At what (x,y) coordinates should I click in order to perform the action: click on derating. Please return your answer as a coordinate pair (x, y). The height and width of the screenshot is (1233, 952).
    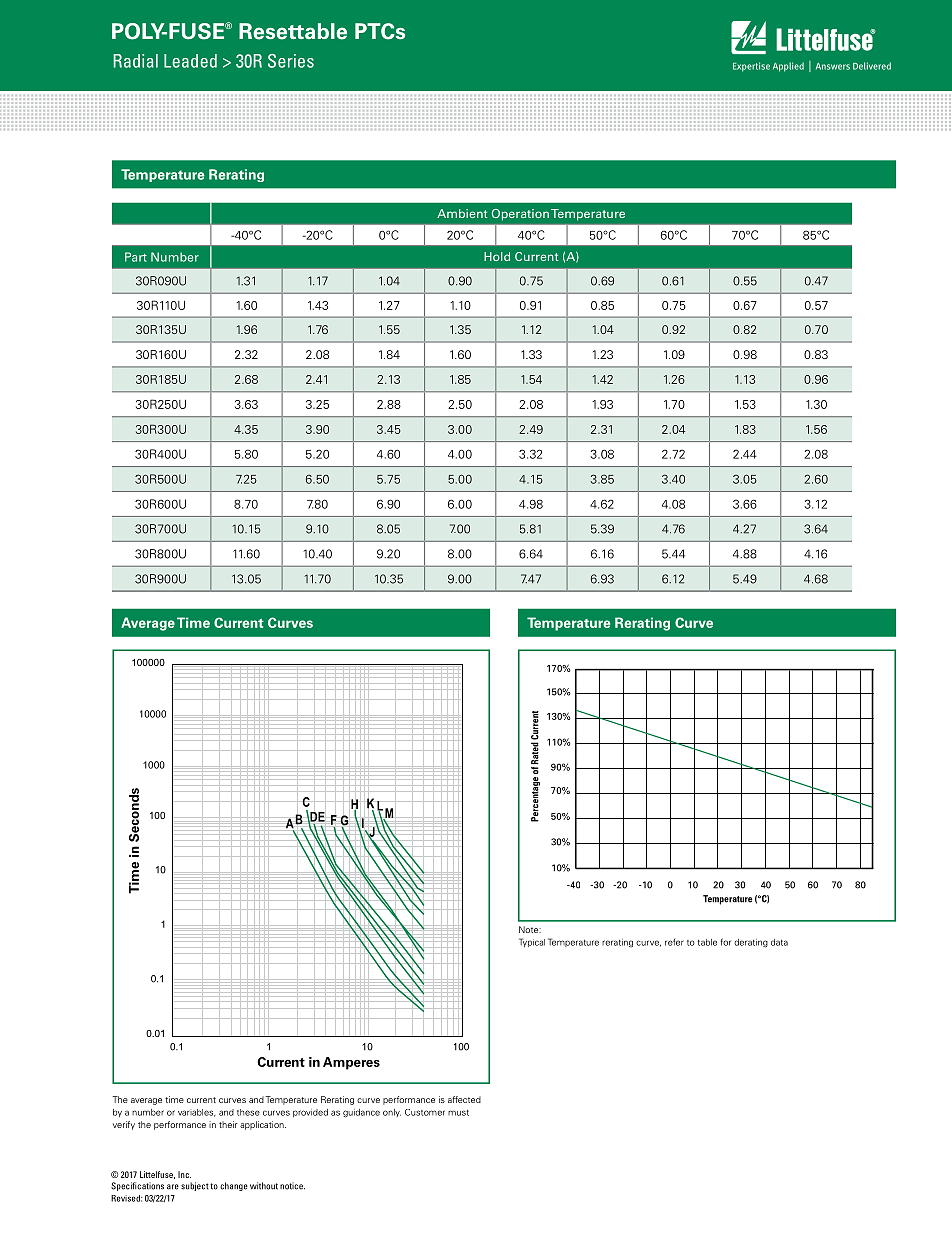
    Looking at the image, I should click on (751, 943).
